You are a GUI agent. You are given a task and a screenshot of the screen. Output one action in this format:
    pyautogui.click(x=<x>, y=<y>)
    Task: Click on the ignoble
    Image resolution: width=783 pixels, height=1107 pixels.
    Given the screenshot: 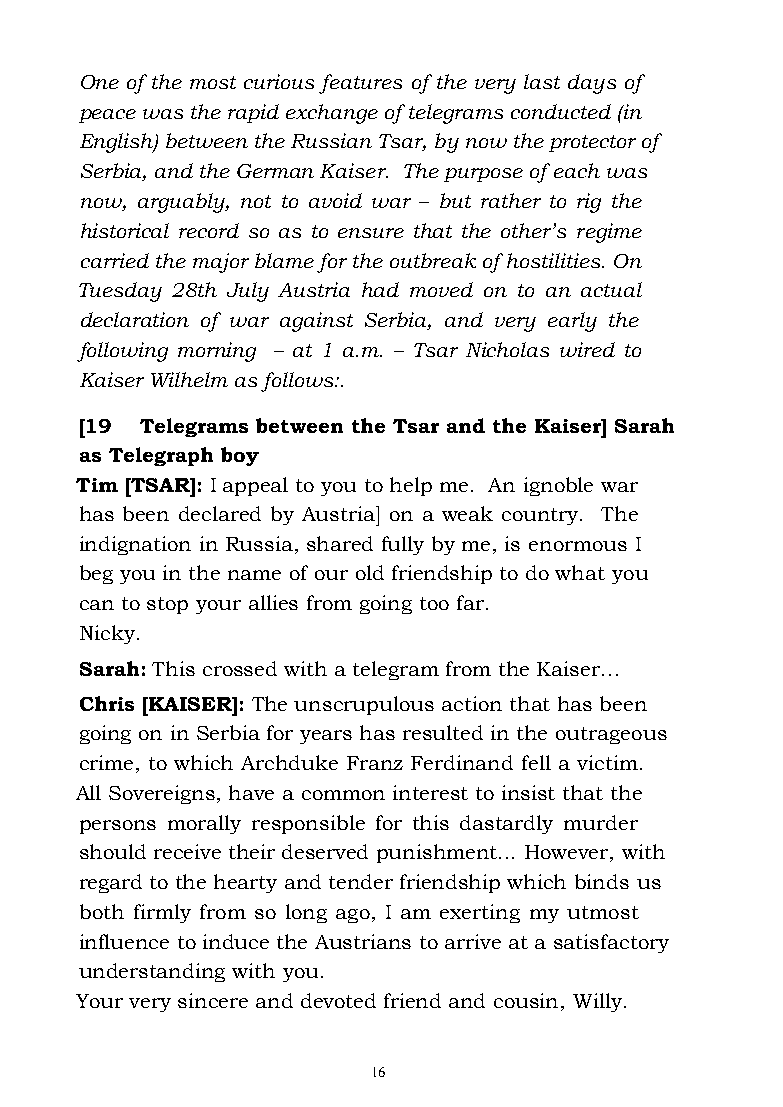 What is the action you would take?
    pyautogui.click(x=558, y=486)
